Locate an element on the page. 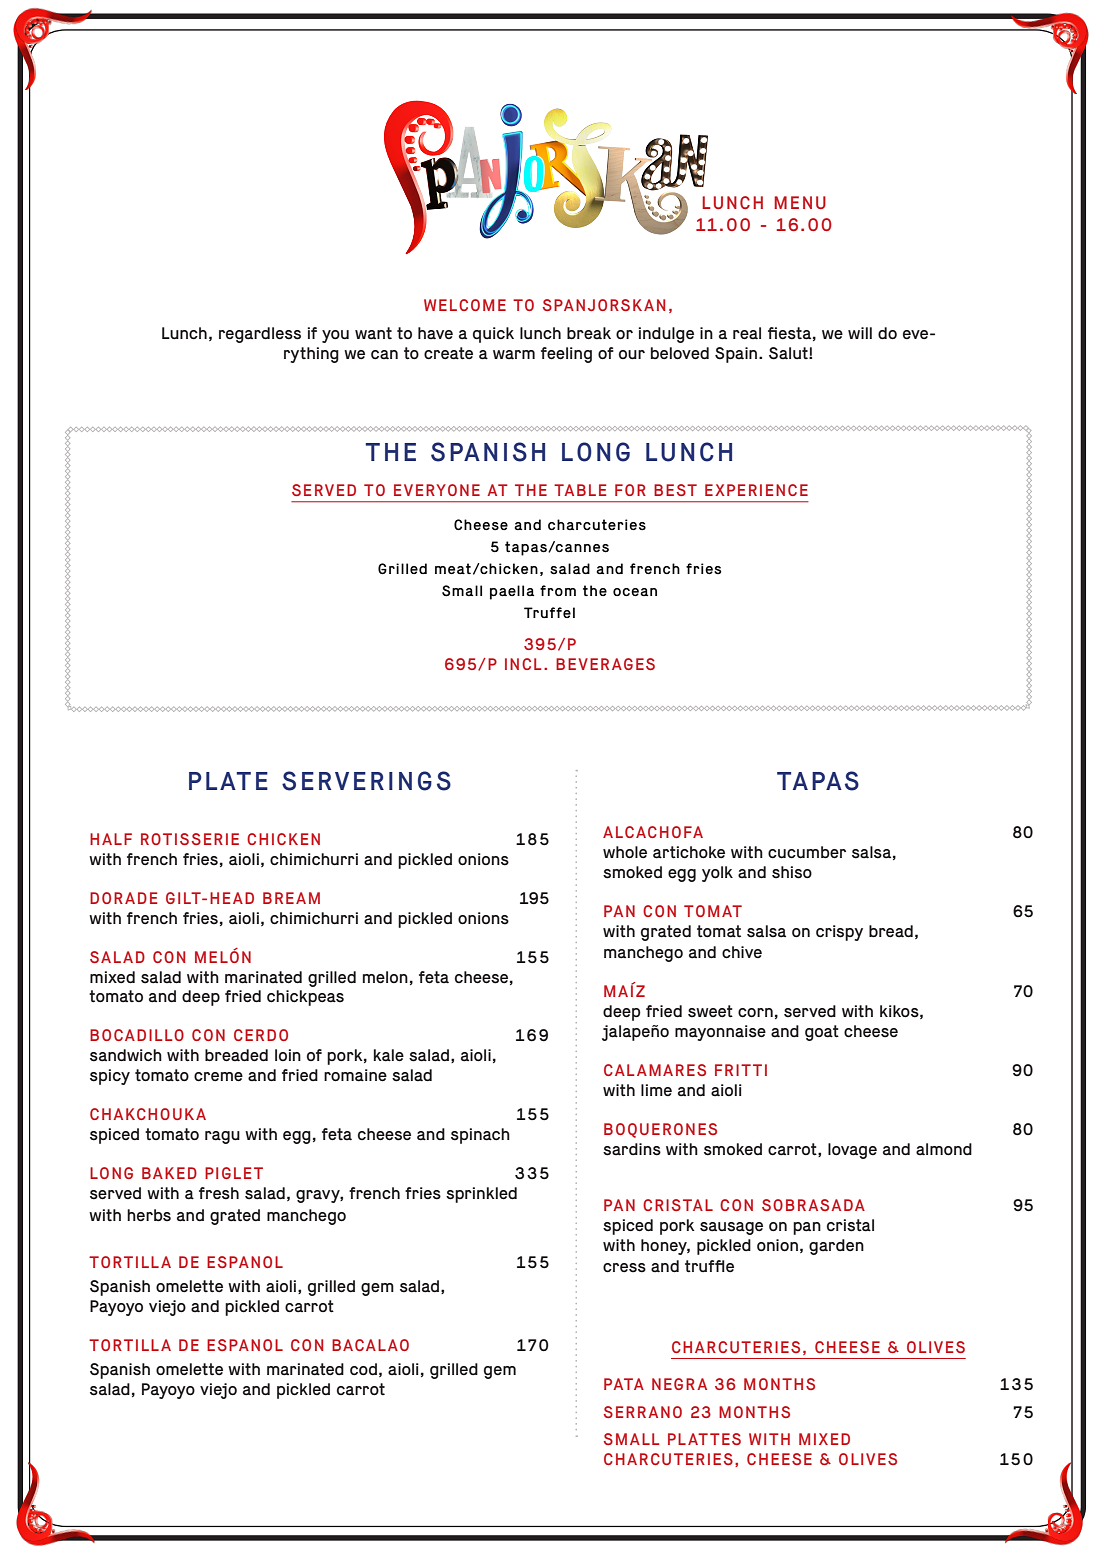 This document has width=1100, height=1555. real is located at coordinates (747, 333).
